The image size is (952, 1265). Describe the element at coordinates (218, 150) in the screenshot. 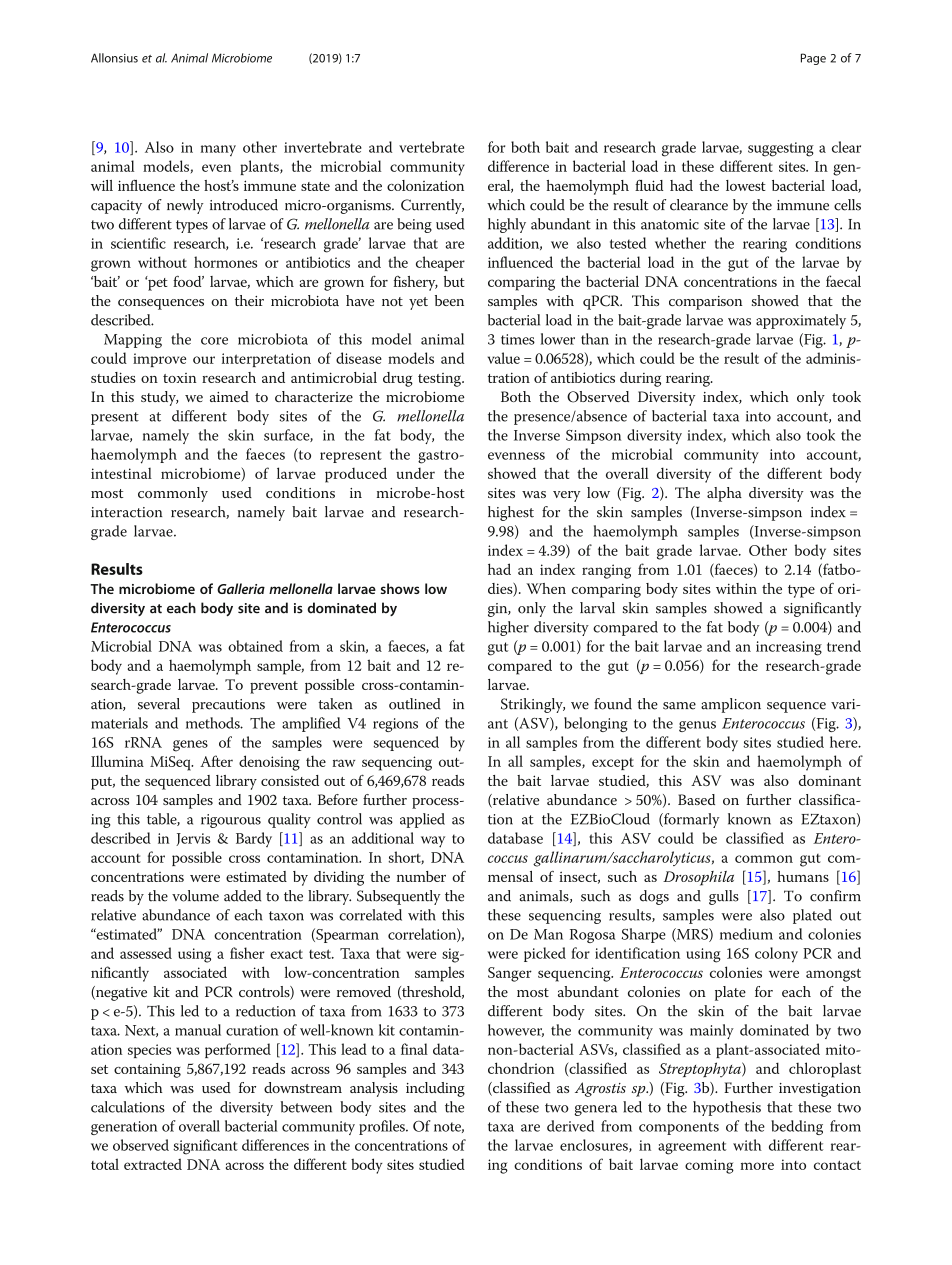

I see `many` at that location.
